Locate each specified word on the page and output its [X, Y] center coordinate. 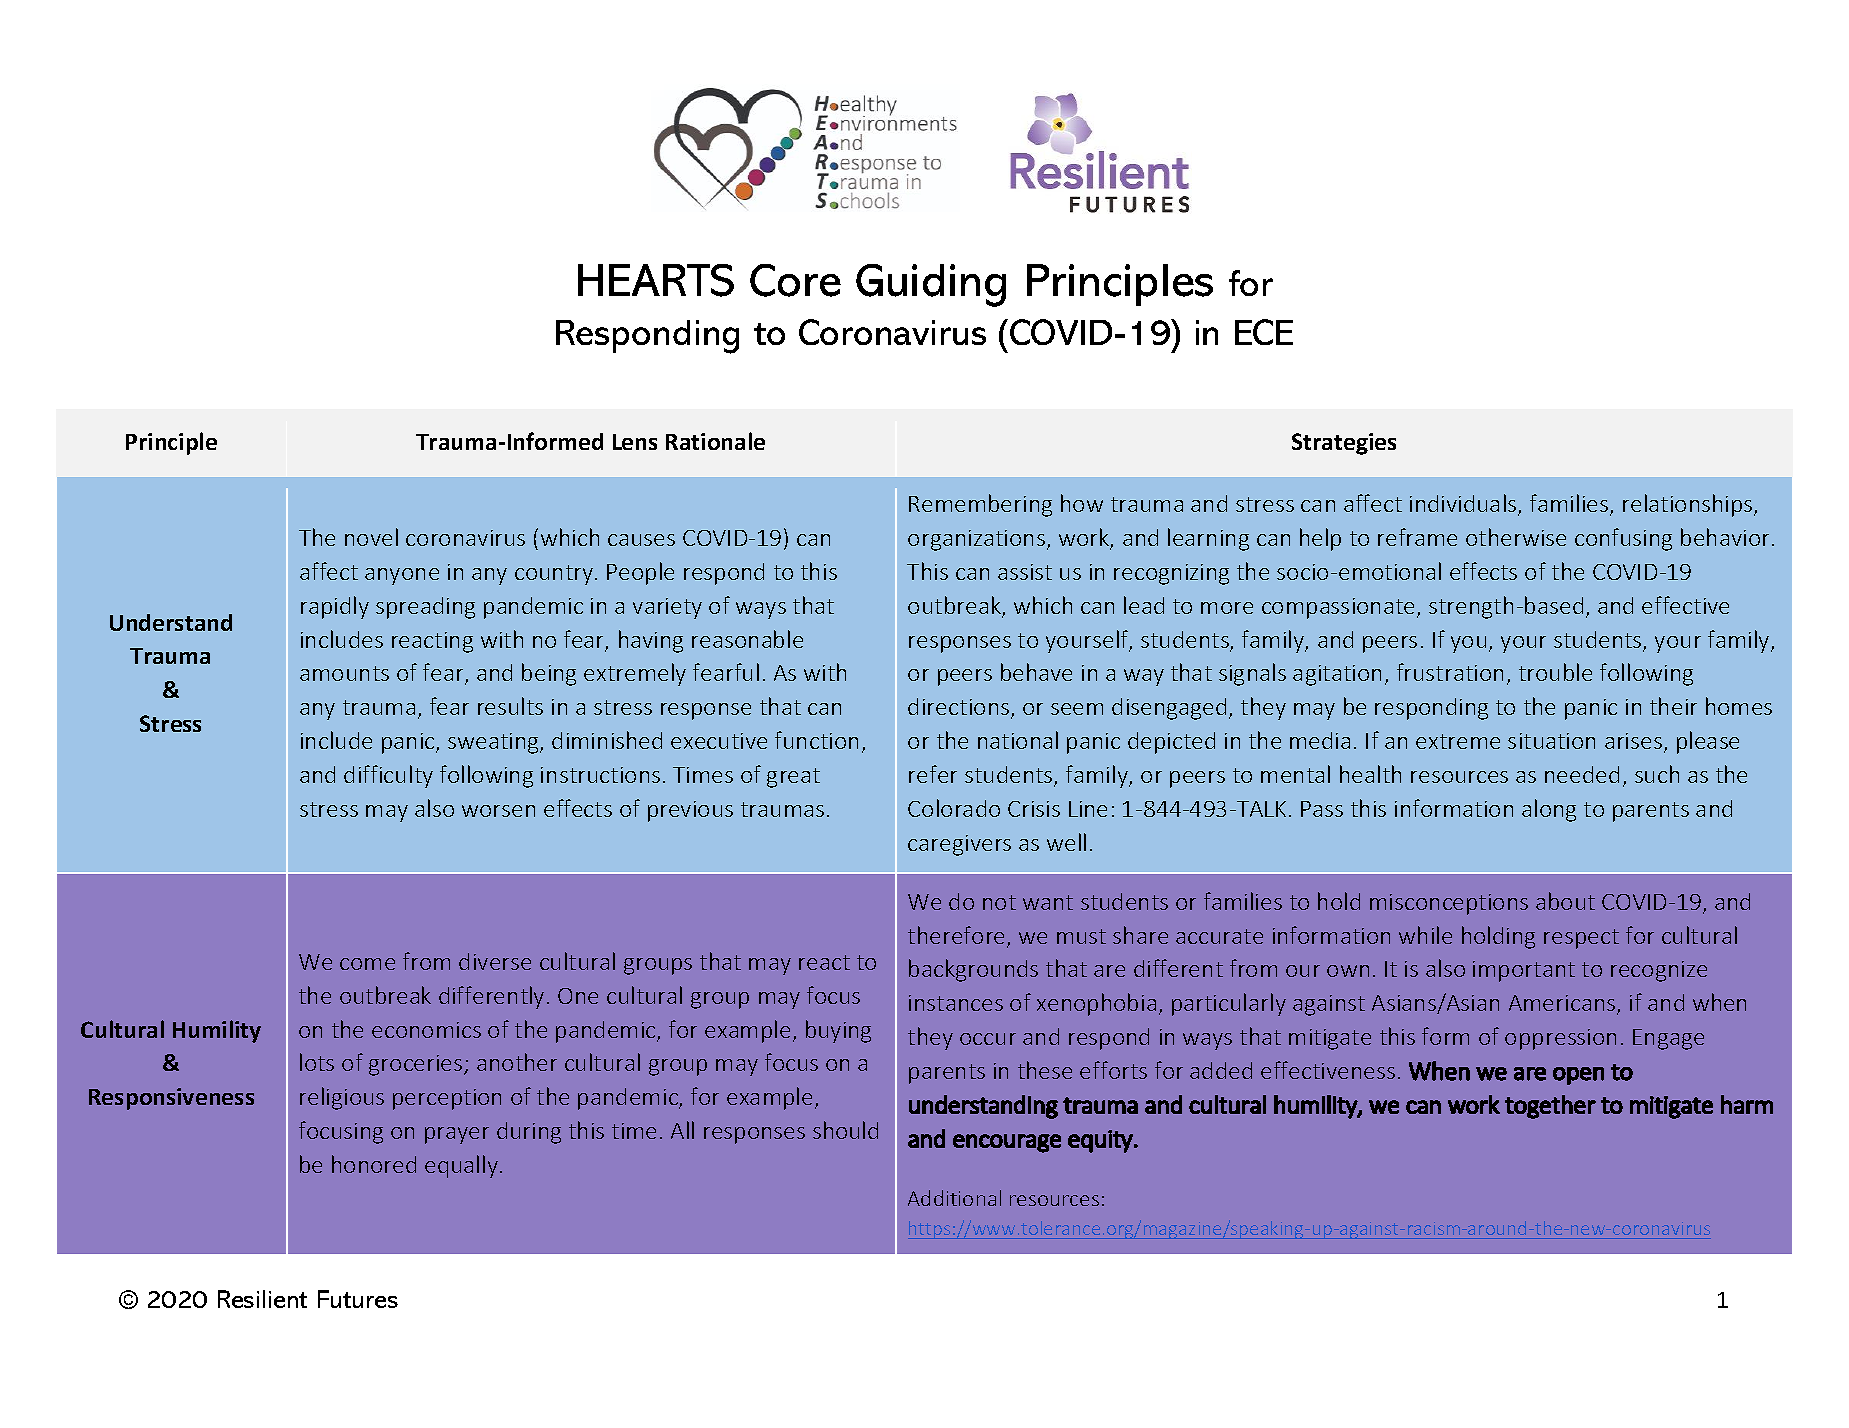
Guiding [931, 285]
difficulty [388, 776]
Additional [954, 1198]
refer [933, 774]
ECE [1264, 332]
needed [1582, 774]
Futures [358, 1299]
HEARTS [656, 280]
